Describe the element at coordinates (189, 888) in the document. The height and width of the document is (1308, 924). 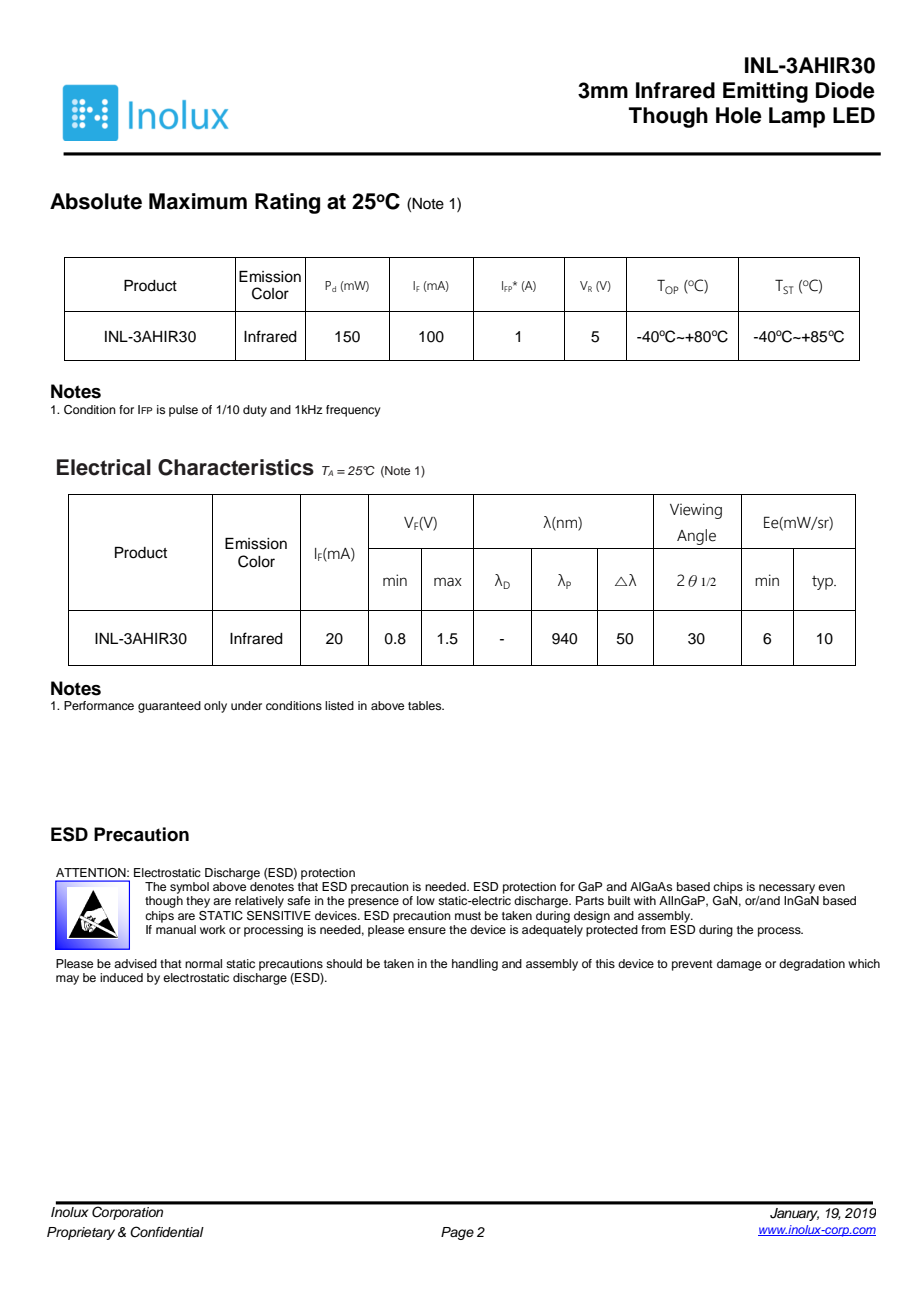
I see `symbol` at that location.
